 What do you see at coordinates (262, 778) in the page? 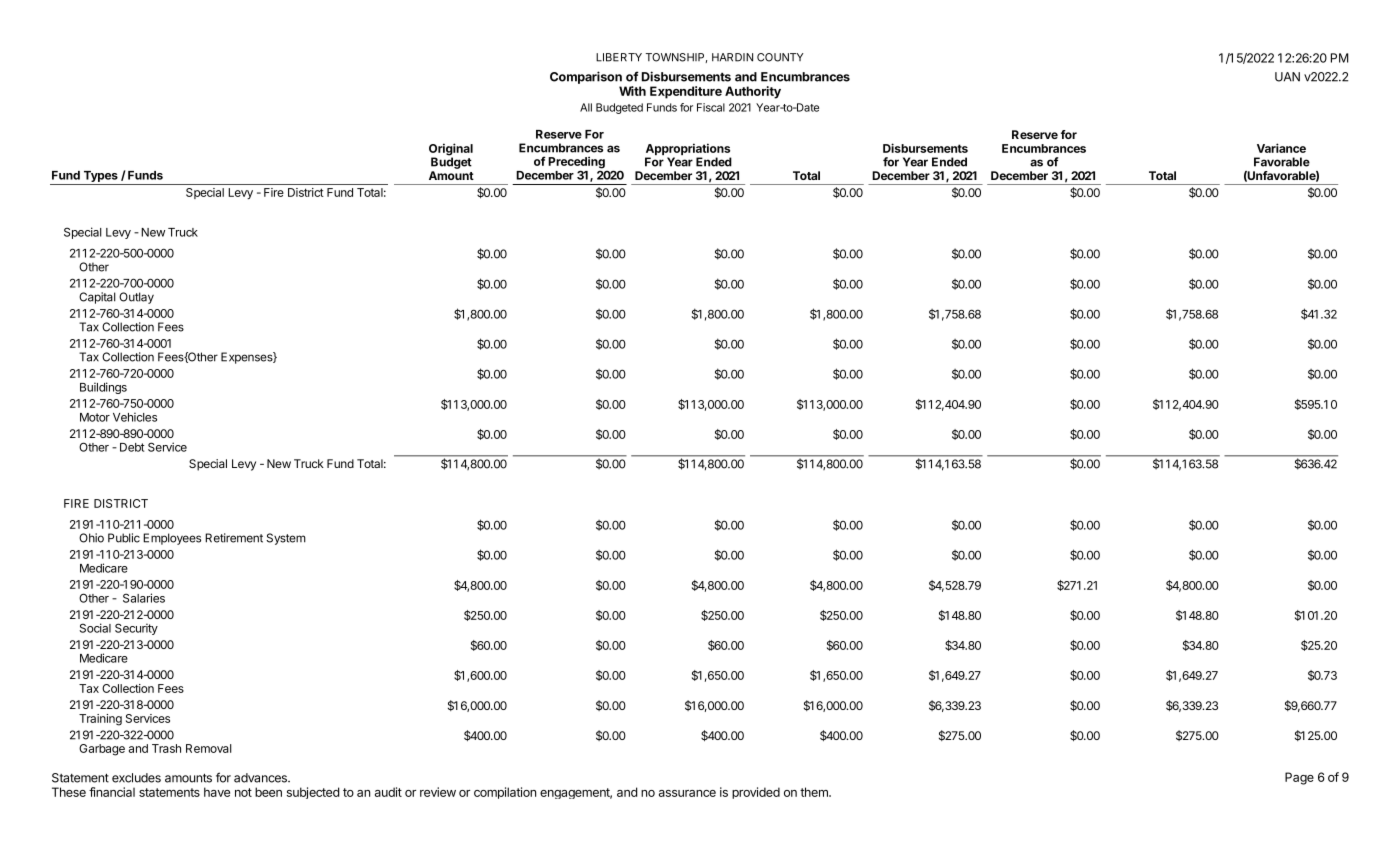
I see `advances` at bounding box center [262, 778].
